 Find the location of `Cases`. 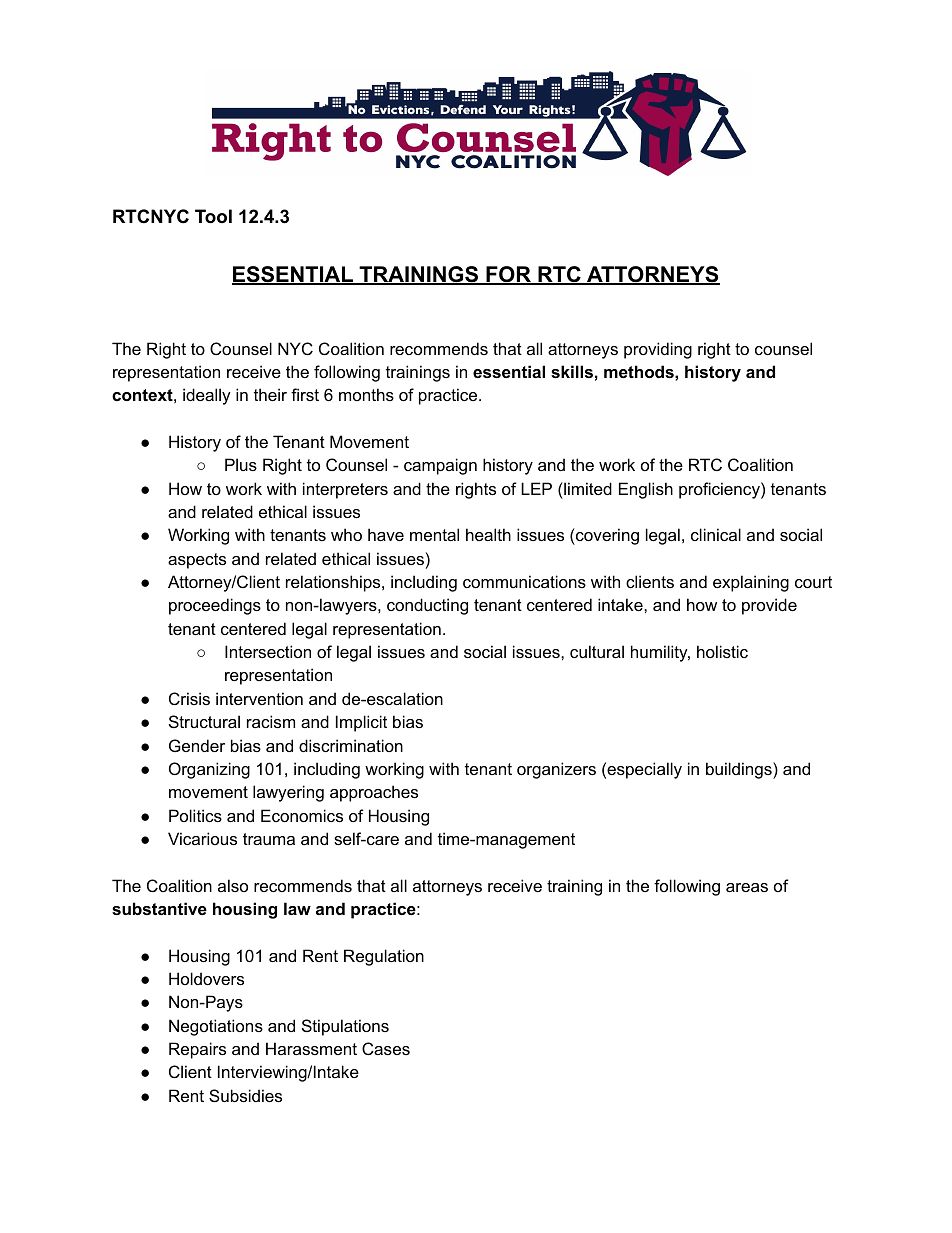

Cases is located at coordinates (386, 1048).
